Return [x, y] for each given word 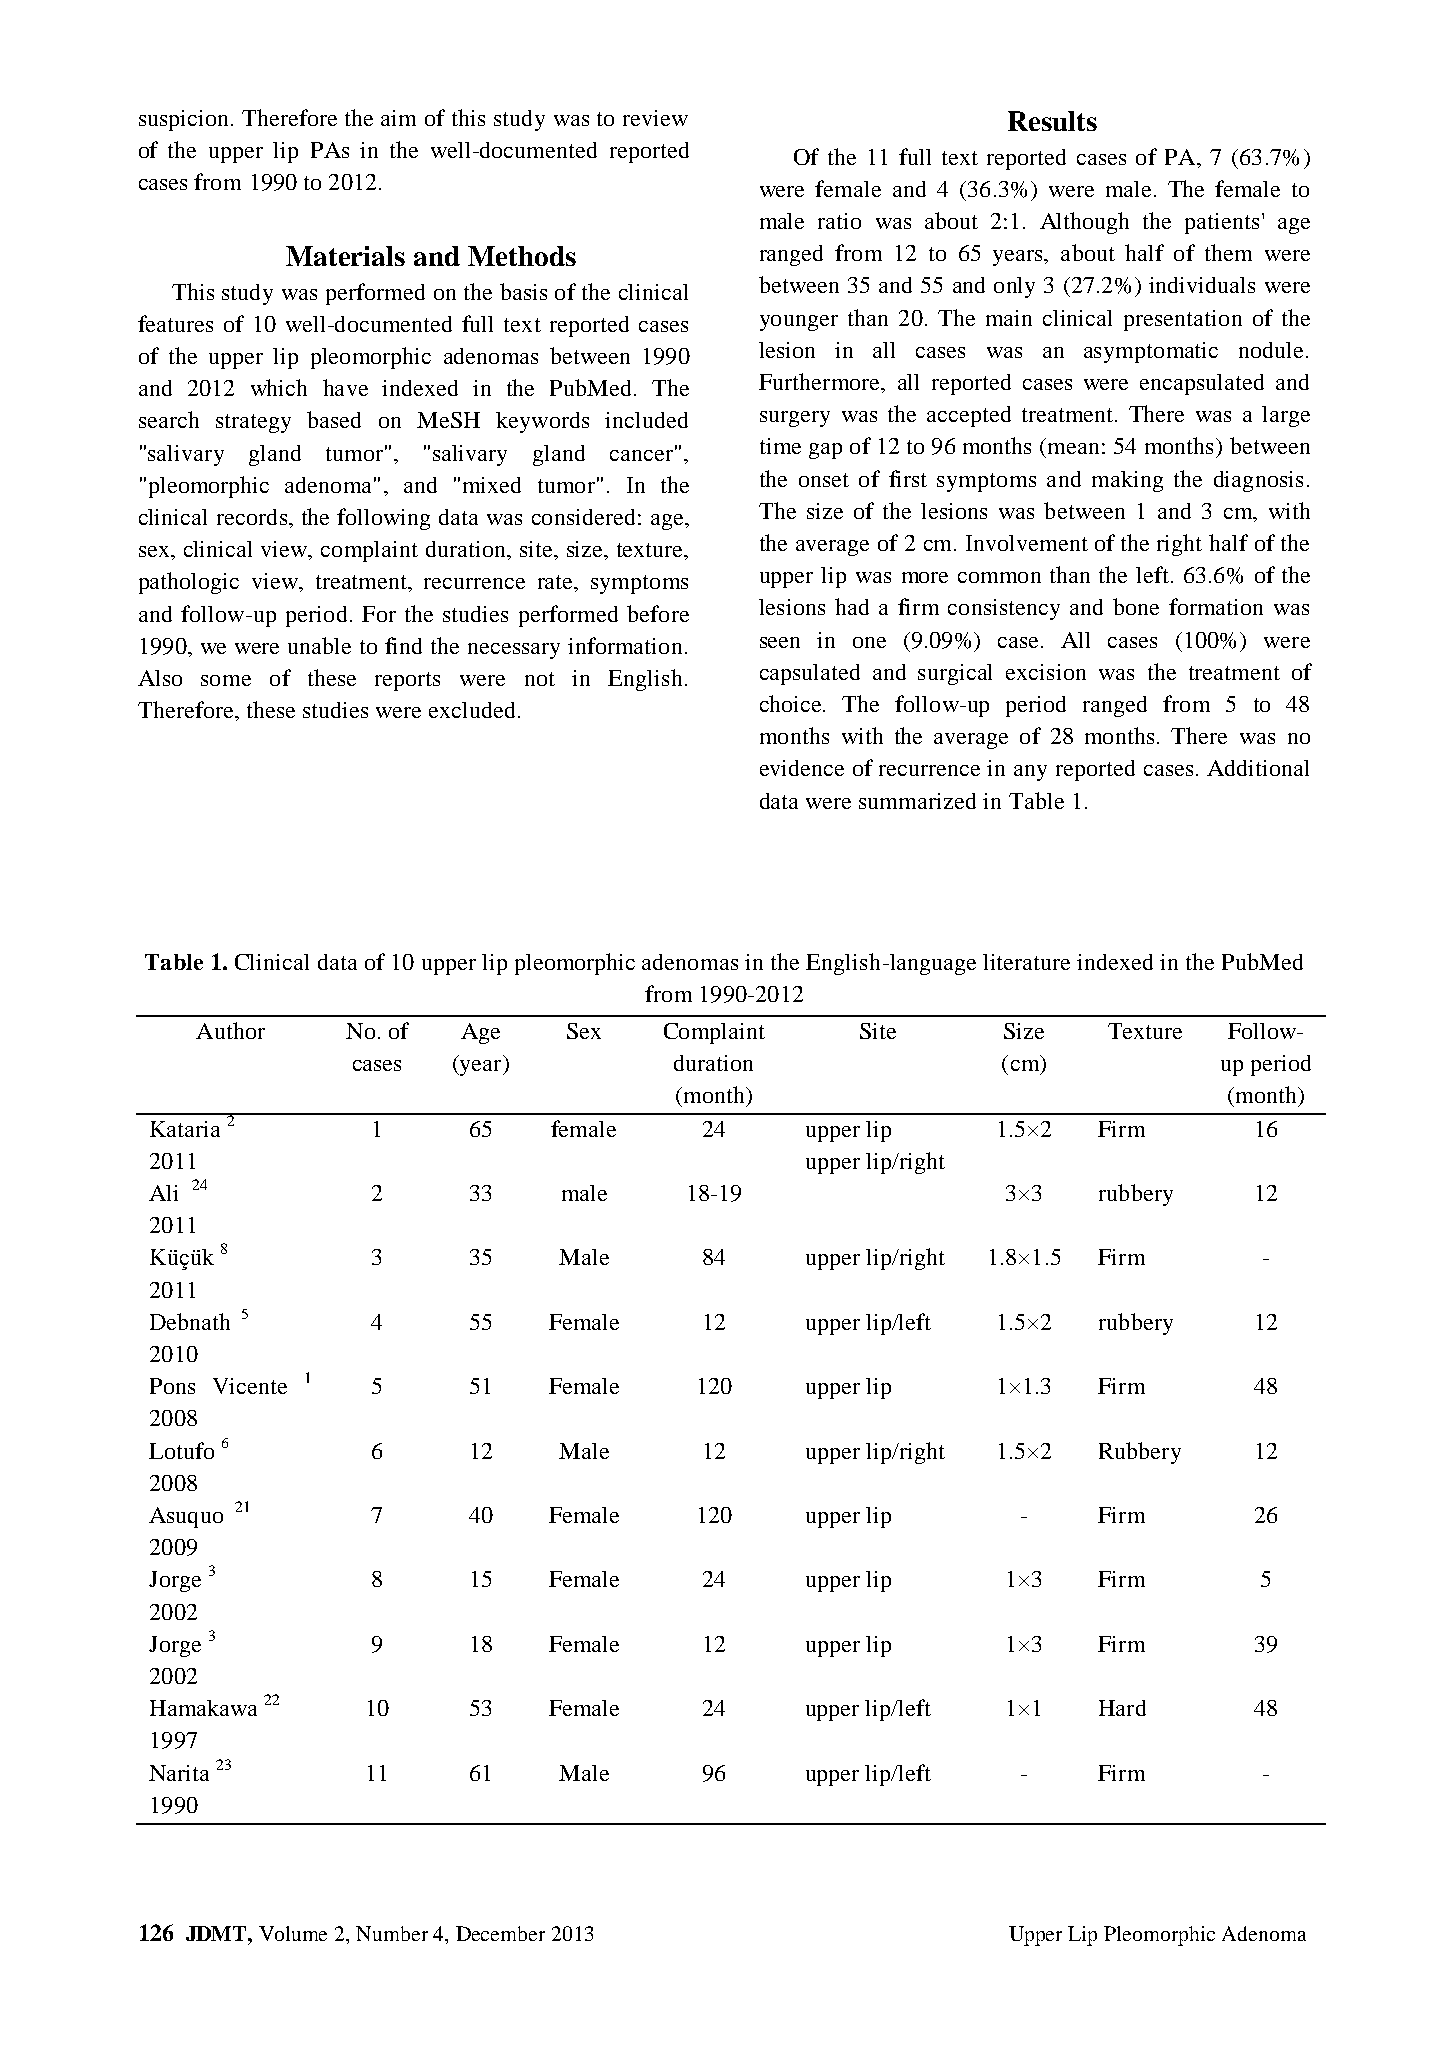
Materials [345, 256]
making [1127, 481]
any [1030, 773]
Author [230, 1030]
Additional [1258, 768]
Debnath [190, 1321]
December [500, 1933]
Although [1084, 223]
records [252, 517]
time [780, 446]
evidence [802, 768]
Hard [1122, 1708]
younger [799, 323]
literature [1026, 962]
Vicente [250, 1386]
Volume [293, 1933]
